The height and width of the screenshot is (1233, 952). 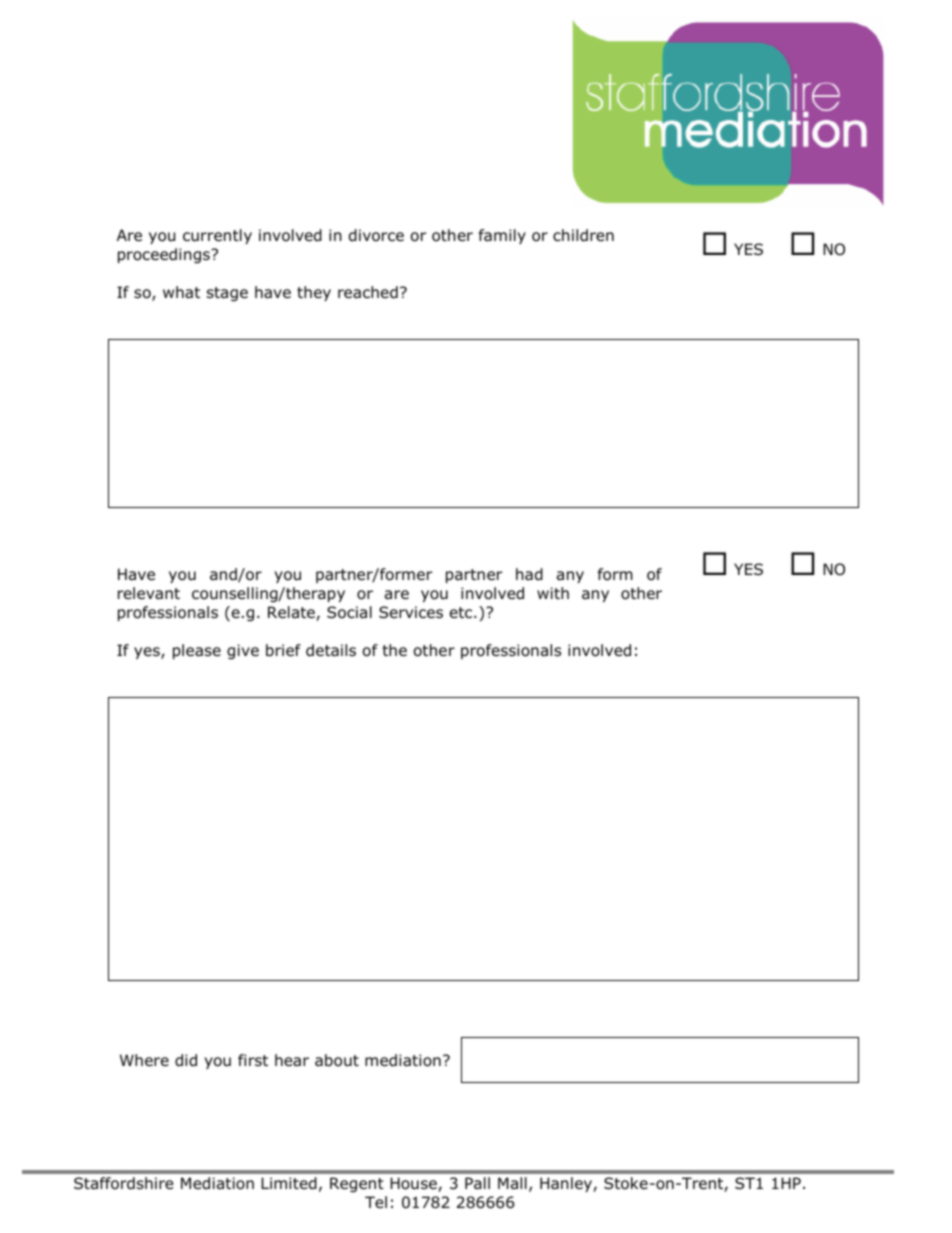 I want to click on Mall, so click(x=512, y=1183).
